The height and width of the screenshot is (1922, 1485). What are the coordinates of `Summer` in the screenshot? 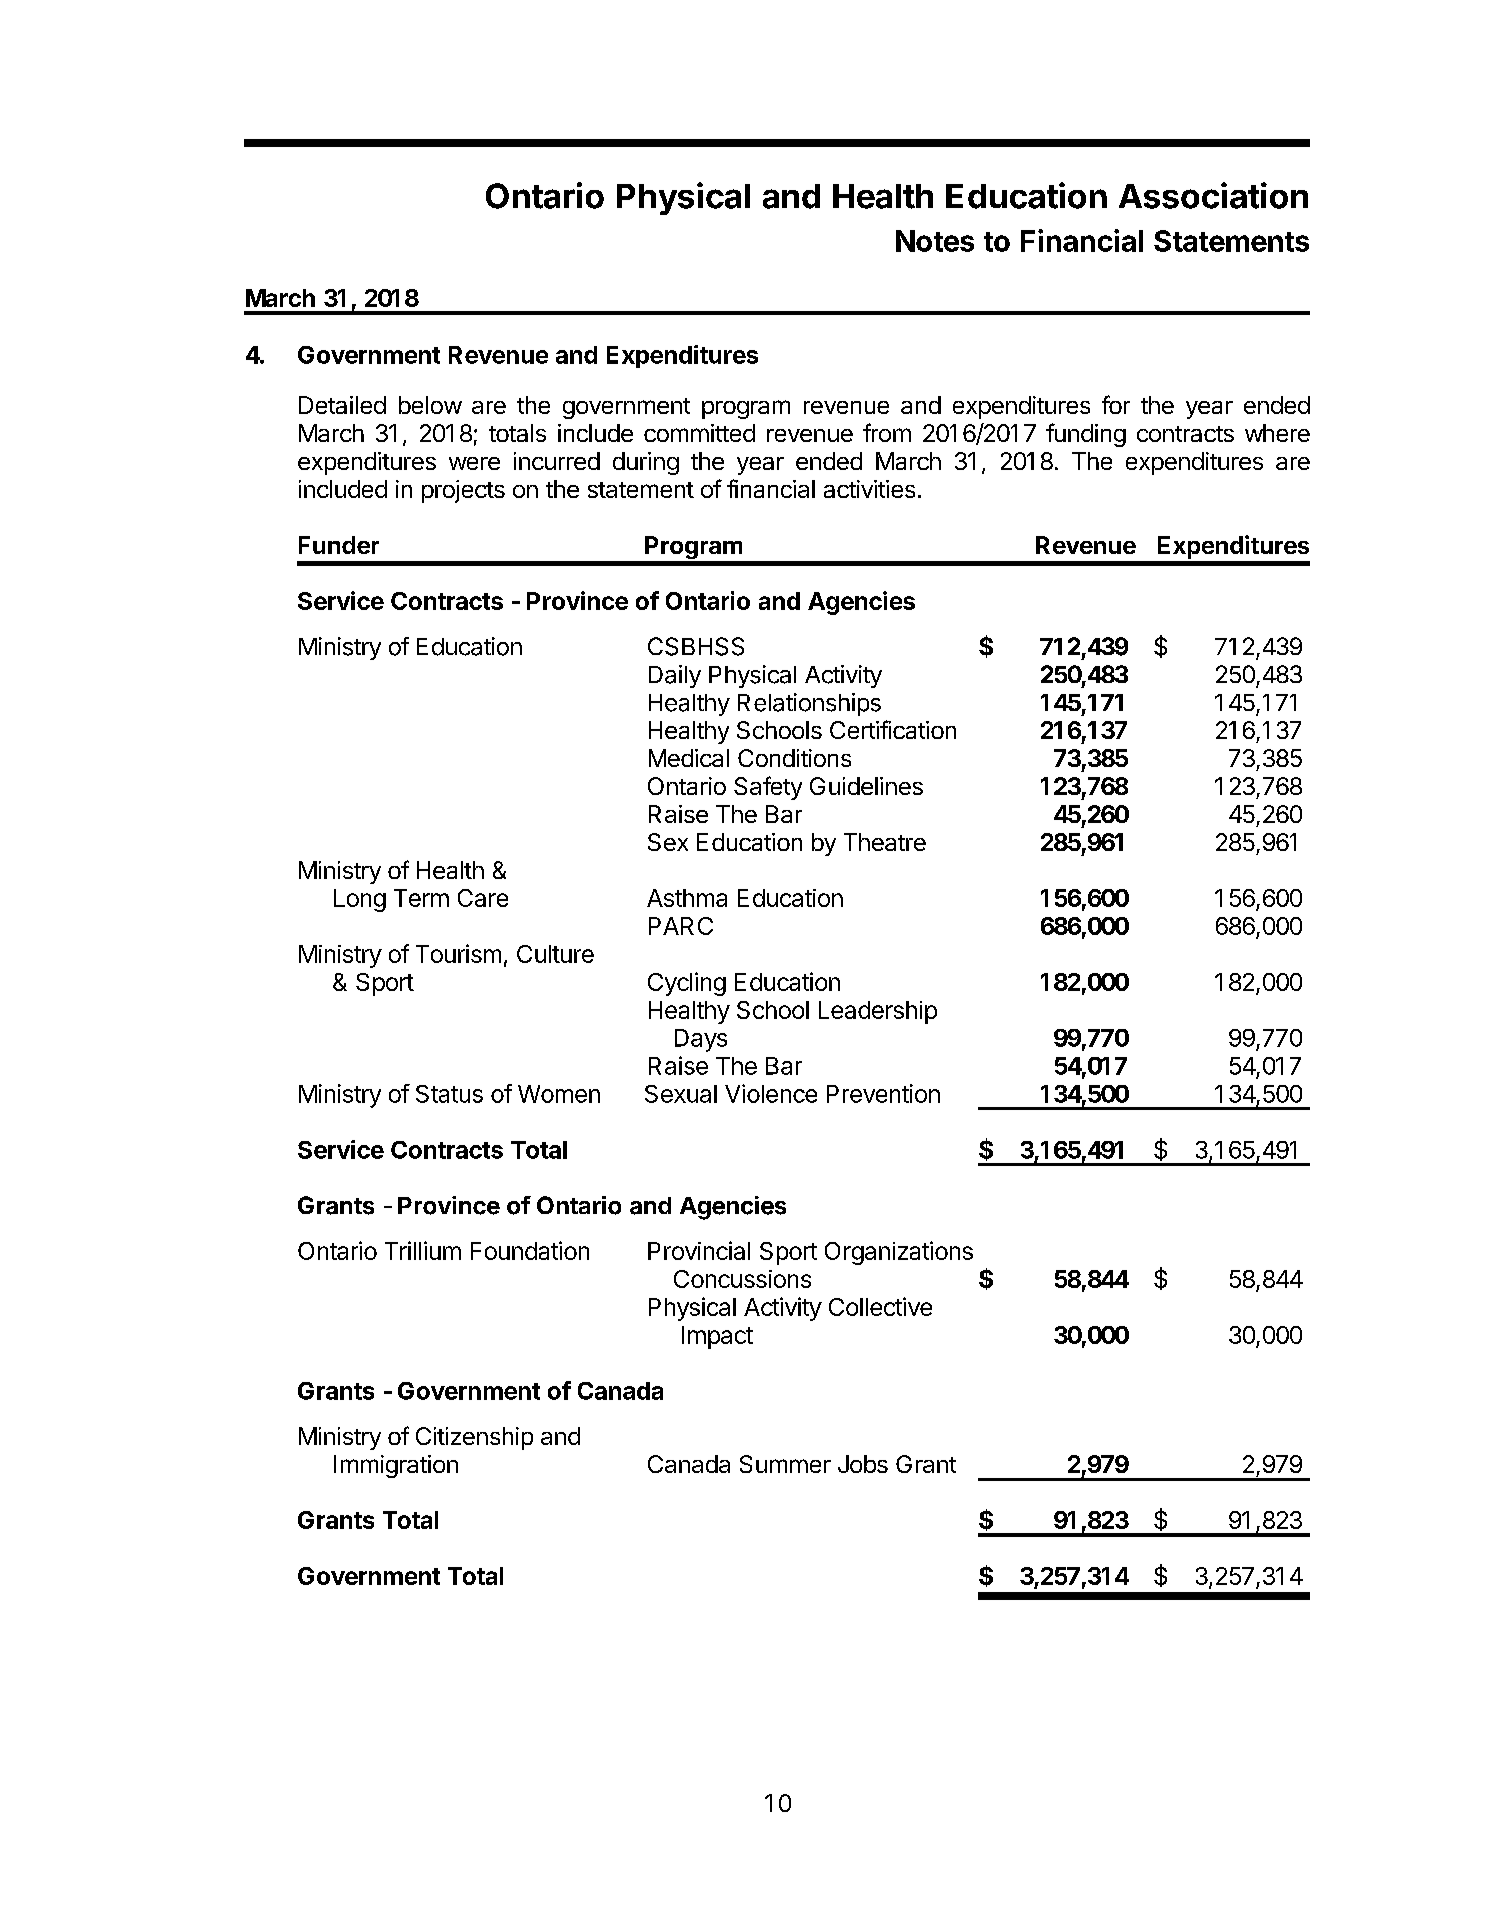 It's located at (785, 1464).
